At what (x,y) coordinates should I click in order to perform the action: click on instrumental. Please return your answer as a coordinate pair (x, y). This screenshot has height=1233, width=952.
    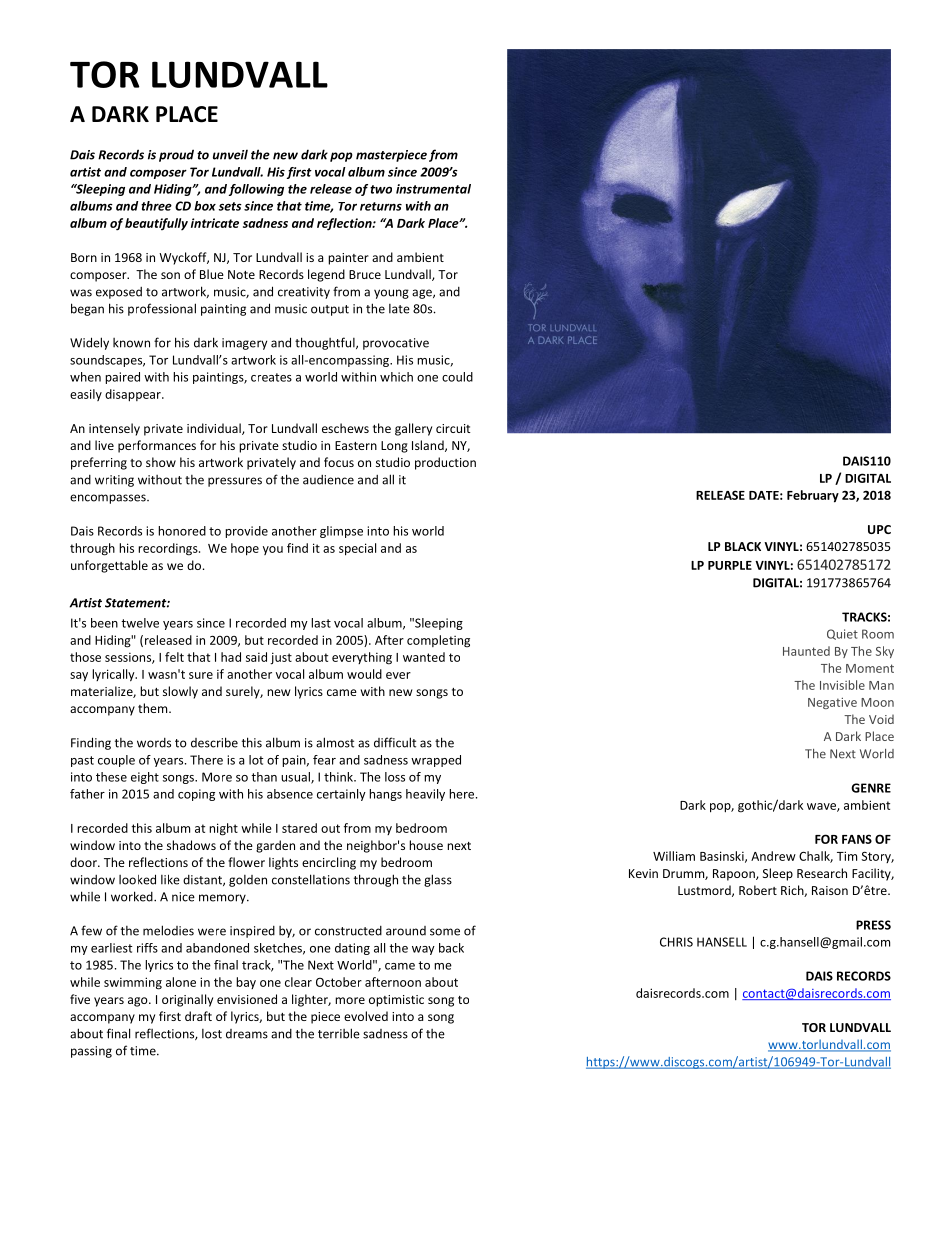
    Looking at the image, I should click on (433, 189).
